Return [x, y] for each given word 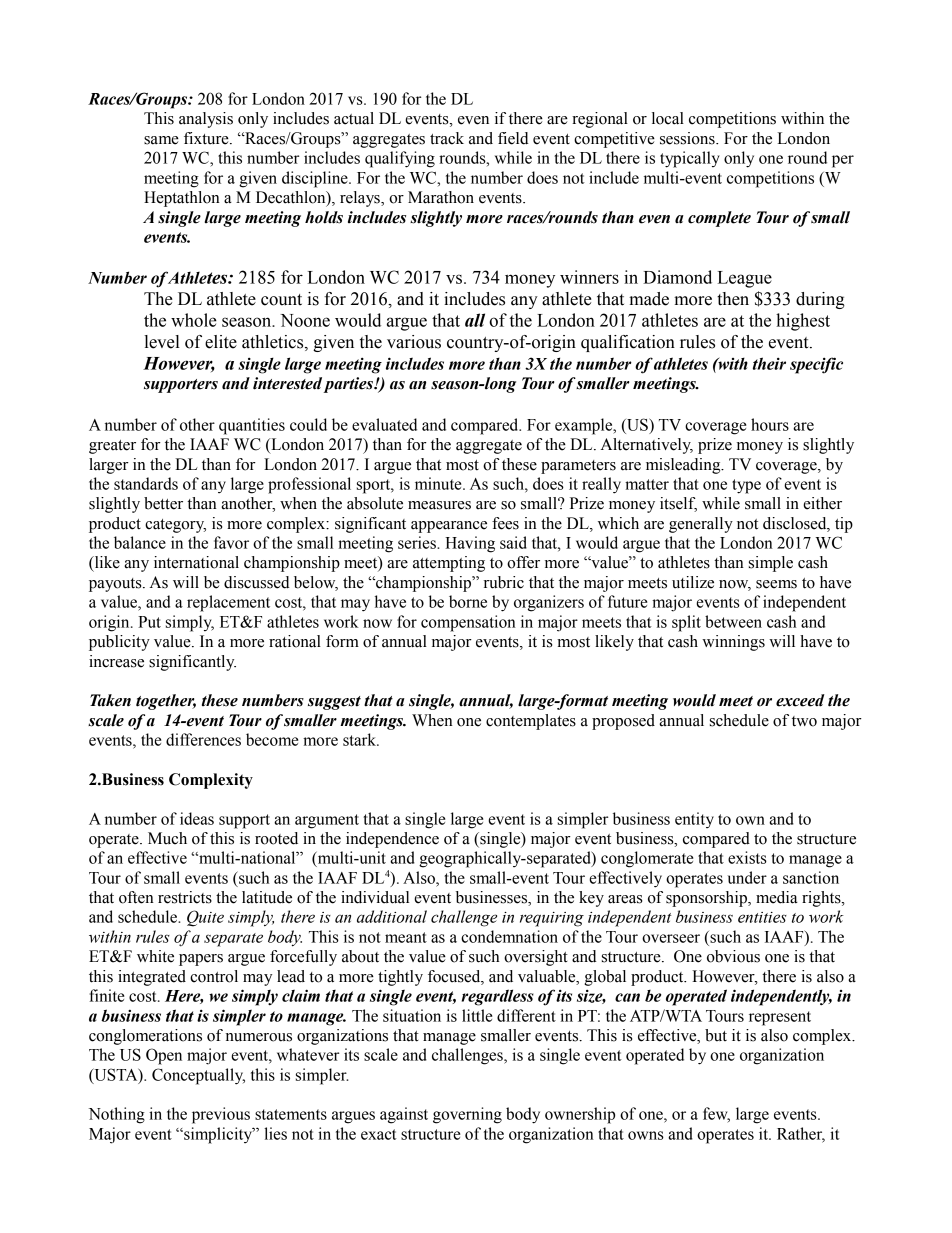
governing [467, 1115]
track [447, 138]
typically [690, 159]
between [733, 621]
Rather [801, 1134]
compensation [468, 623]
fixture [207, 138]
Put [149, 622]
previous [221, 1115]
